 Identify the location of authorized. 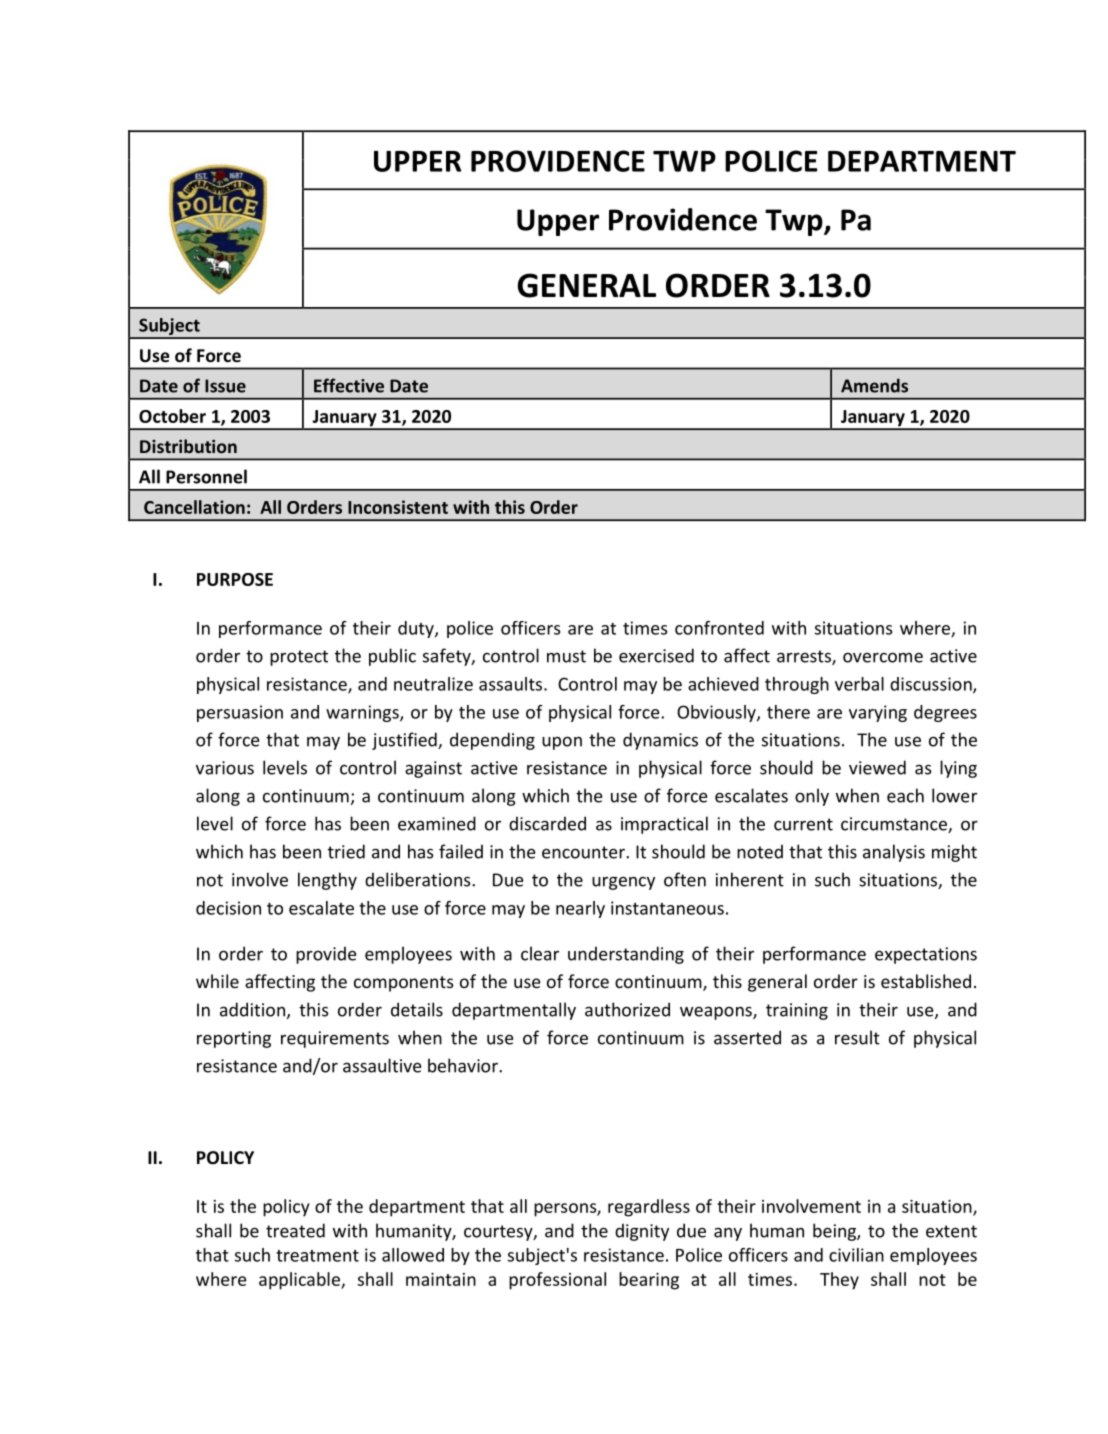
(627, 1009).
